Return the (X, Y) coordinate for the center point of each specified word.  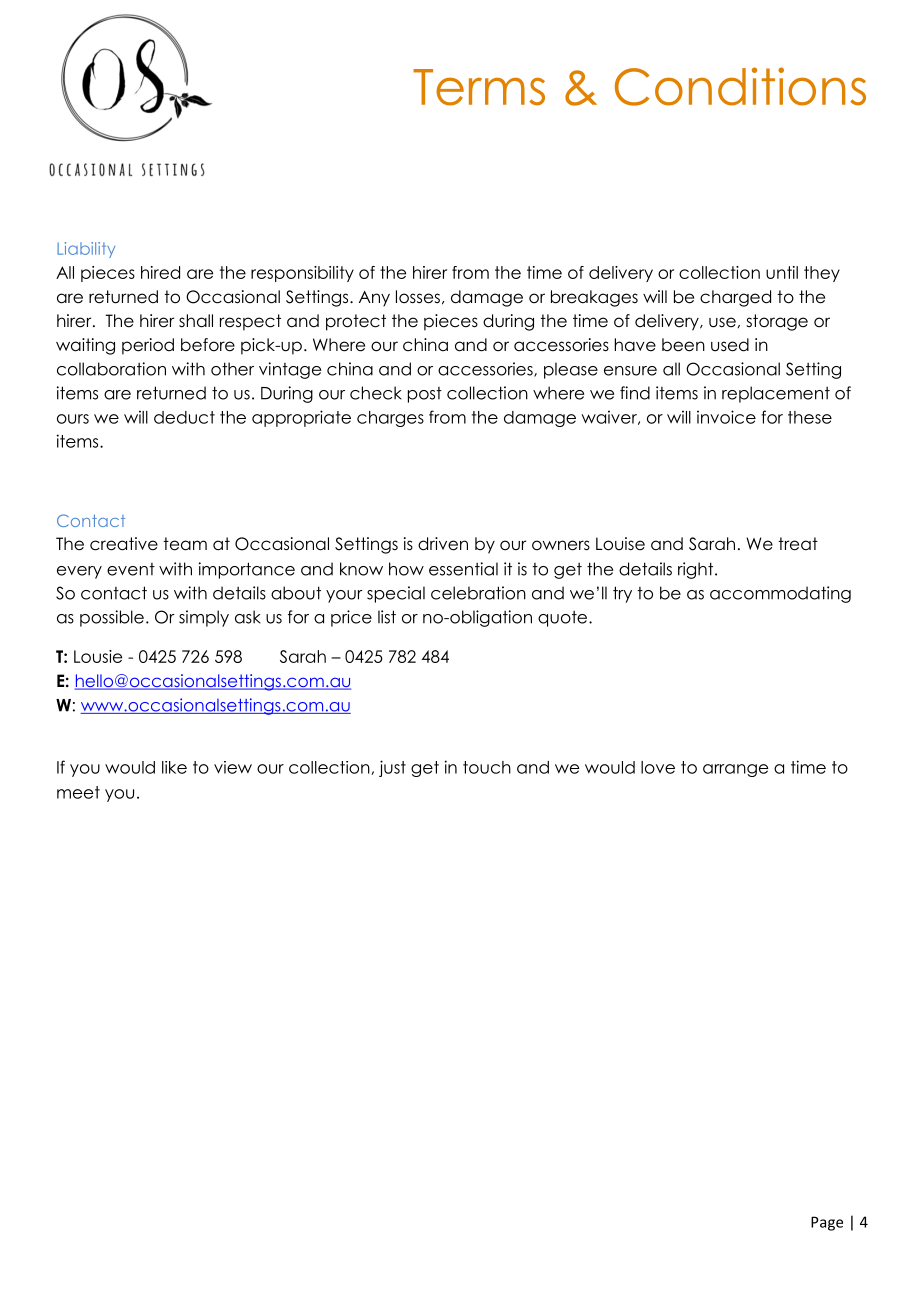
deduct (184, 417)
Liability (86, 250)
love (658, 767)
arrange (735, 770)
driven (443, 544)
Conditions (740, 86)
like (174, 767)
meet (78, 792)
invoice (726, 417)
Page (827, 1223)
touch (487, 767)
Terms (479, 87)
